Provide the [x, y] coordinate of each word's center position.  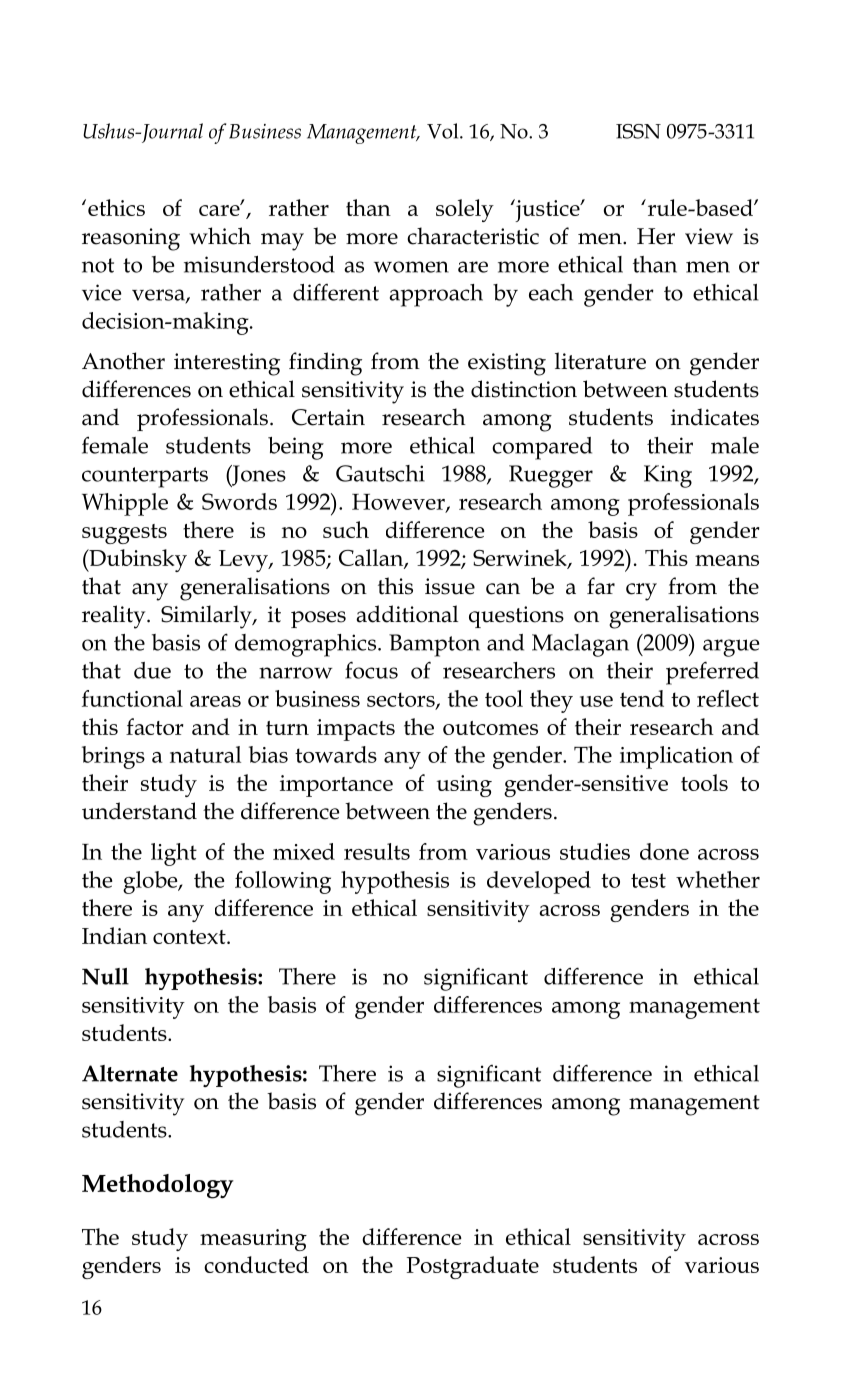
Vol [444, 131]
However [399, 503]
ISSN [638, 131]
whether [718, 879]
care [220, 209]
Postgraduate [473, 1267]
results [377, 851]
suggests [124, 534]
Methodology [158, 1186]
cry [641, 592]
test [648, 880]
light [174, 854]
